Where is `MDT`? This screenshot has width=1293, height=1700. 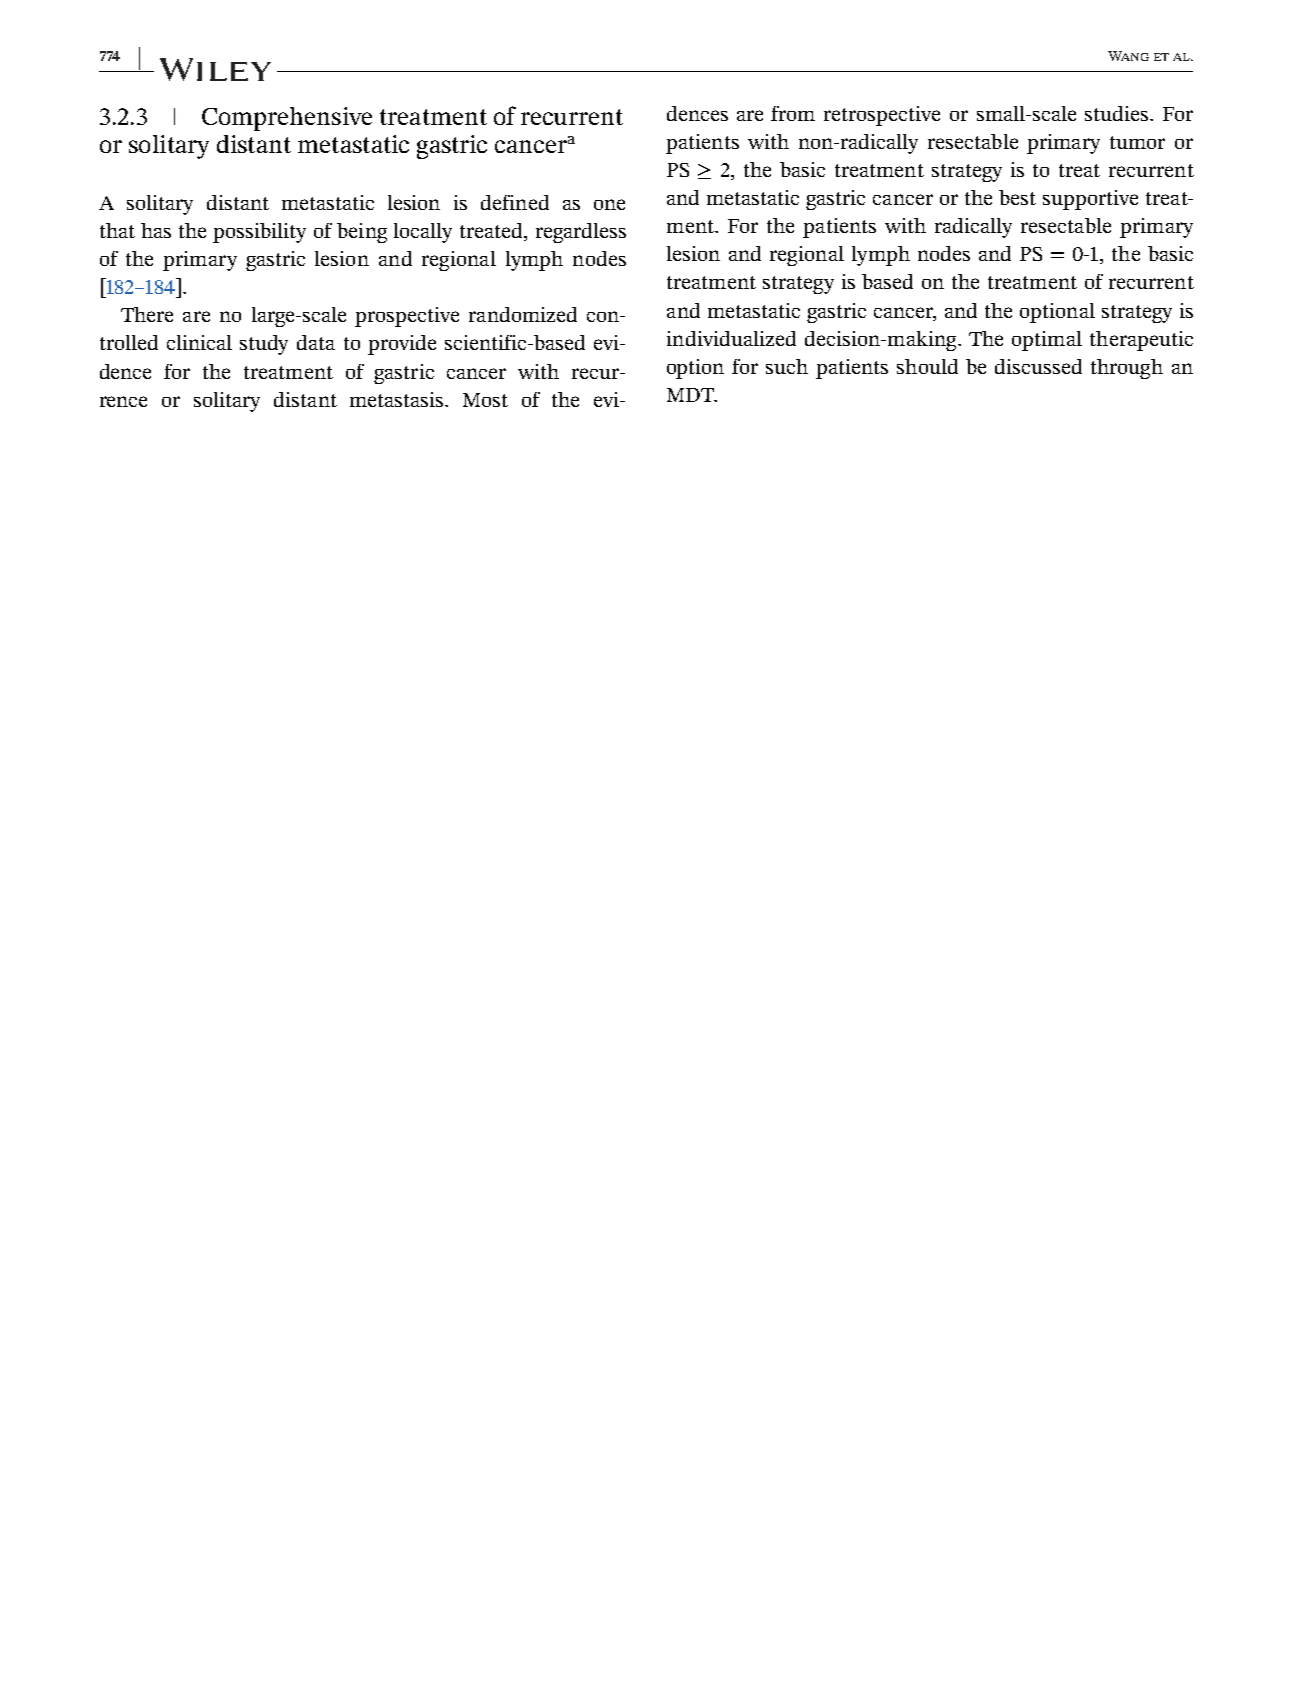 MDT is located at coordinates (691, 395).
